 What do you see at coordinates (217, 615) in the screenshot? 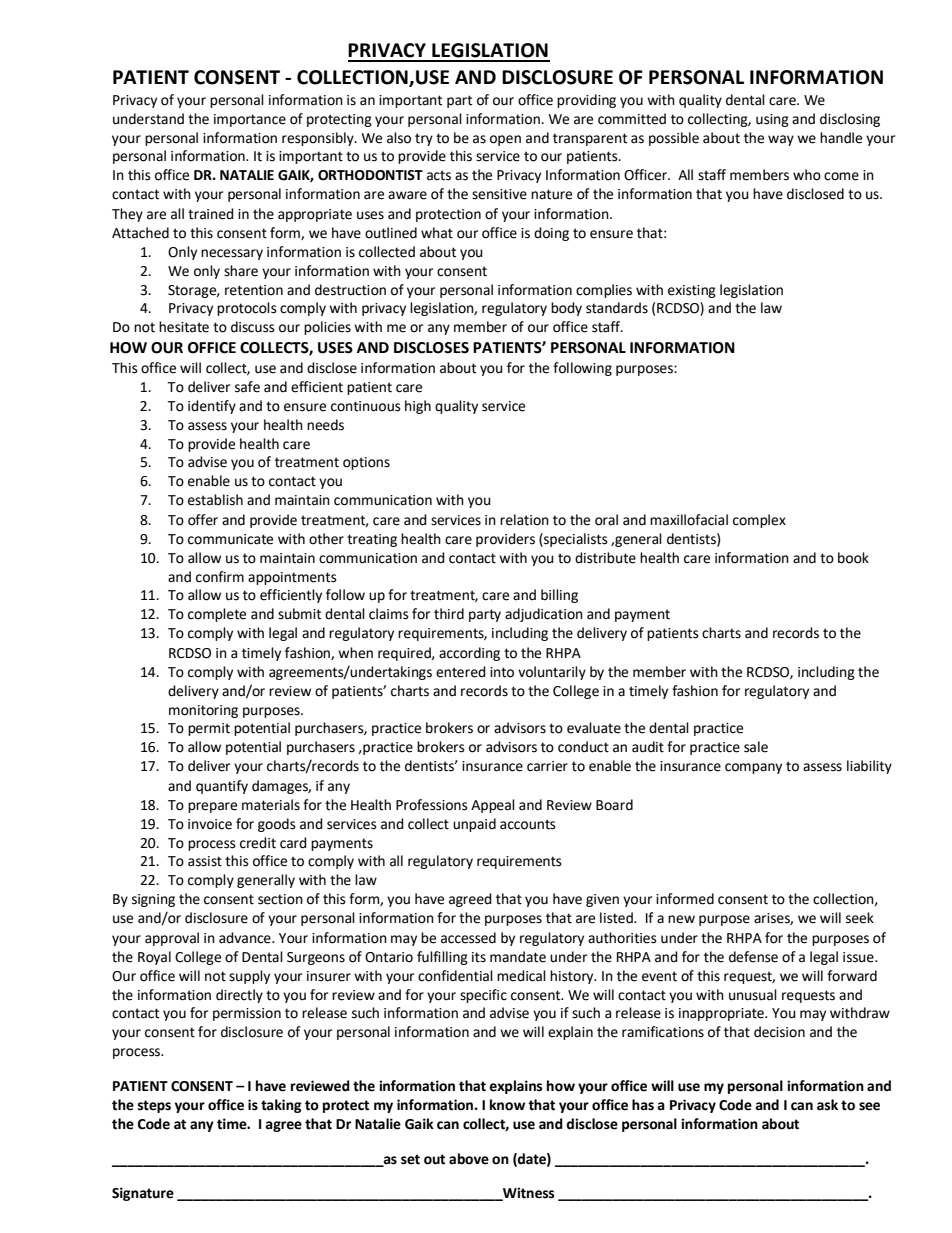
I see `complete` at bounding box center [217, 615].
